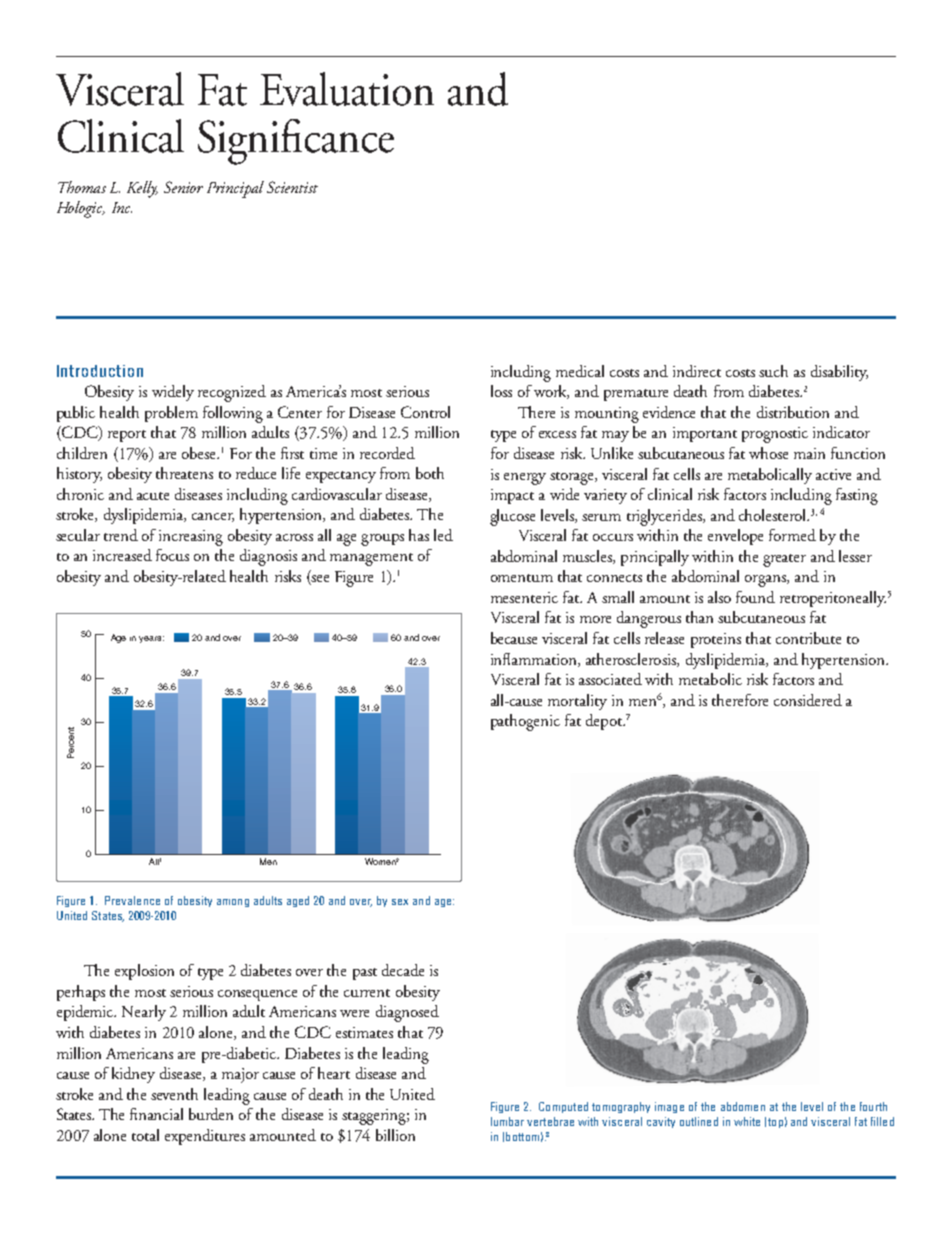 The image size is (952, 1233). What do you see at coordinates (524, 597) in the page?
I see `mesenteric` at bounding box center [524, 597].
